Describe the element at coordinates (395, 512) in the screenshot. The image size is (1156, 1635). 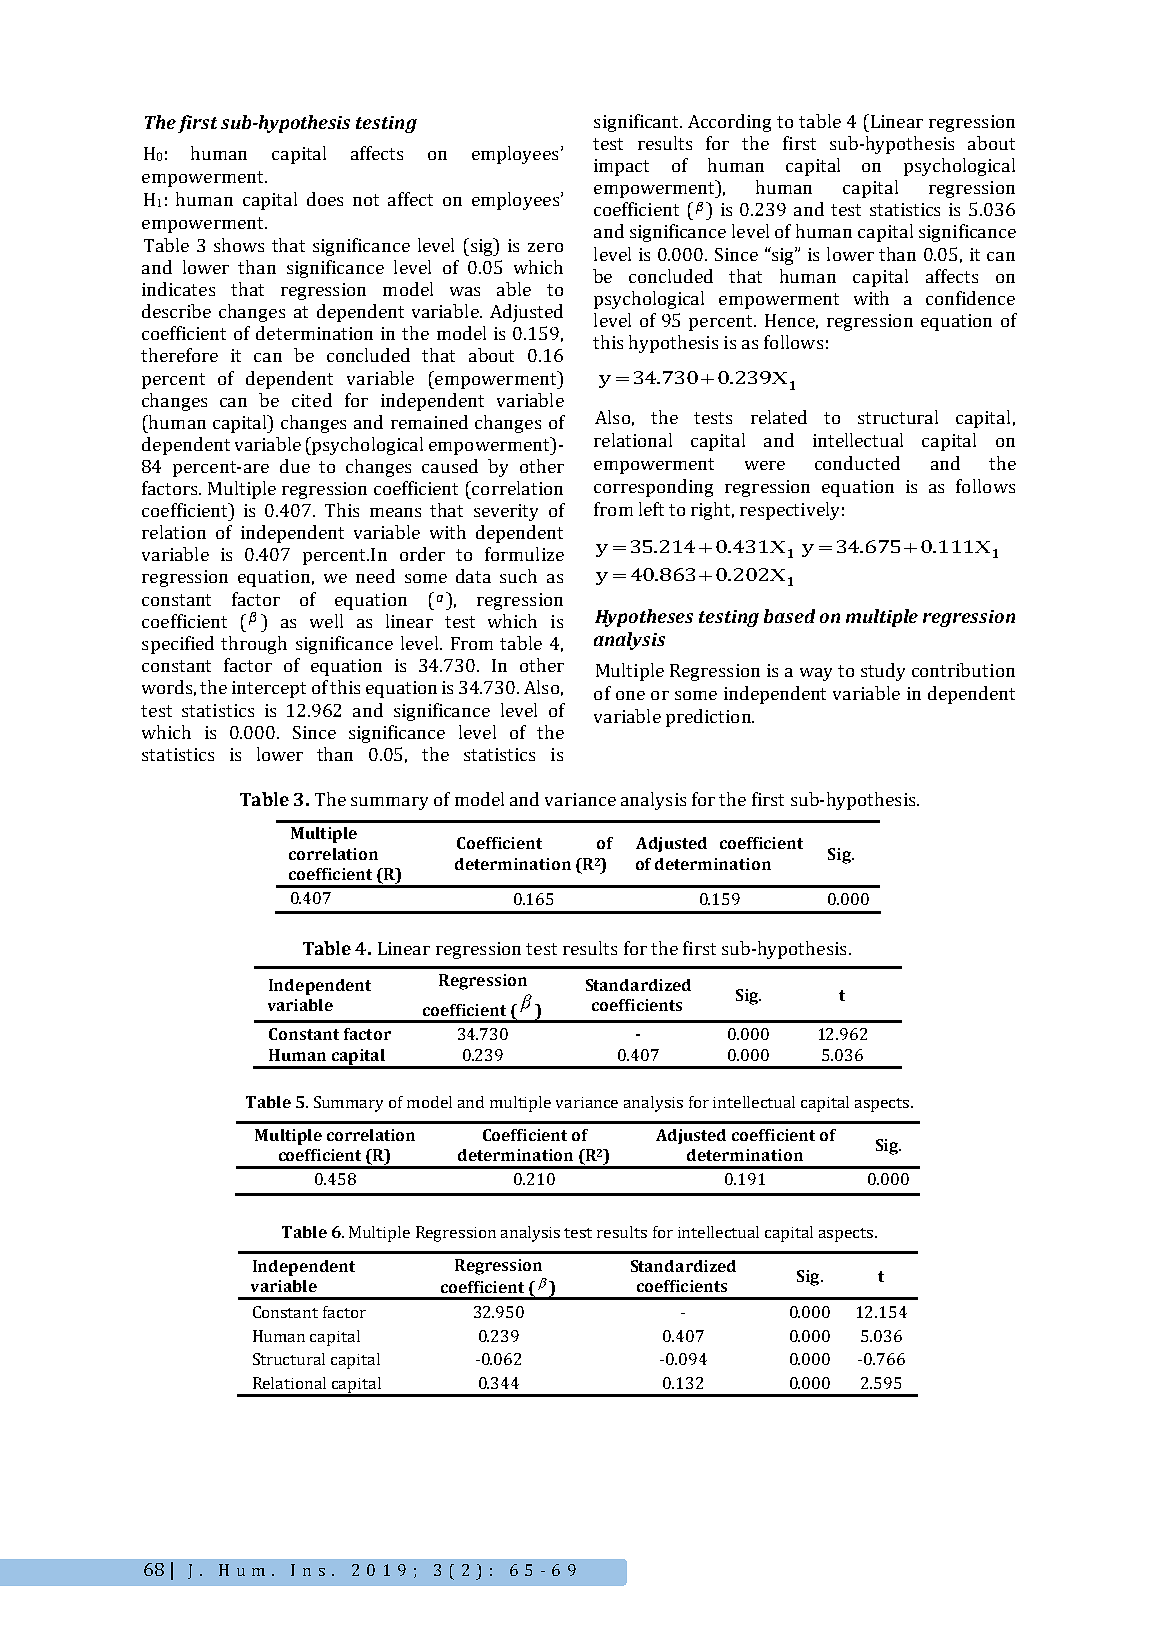
I see `means` at that location.
